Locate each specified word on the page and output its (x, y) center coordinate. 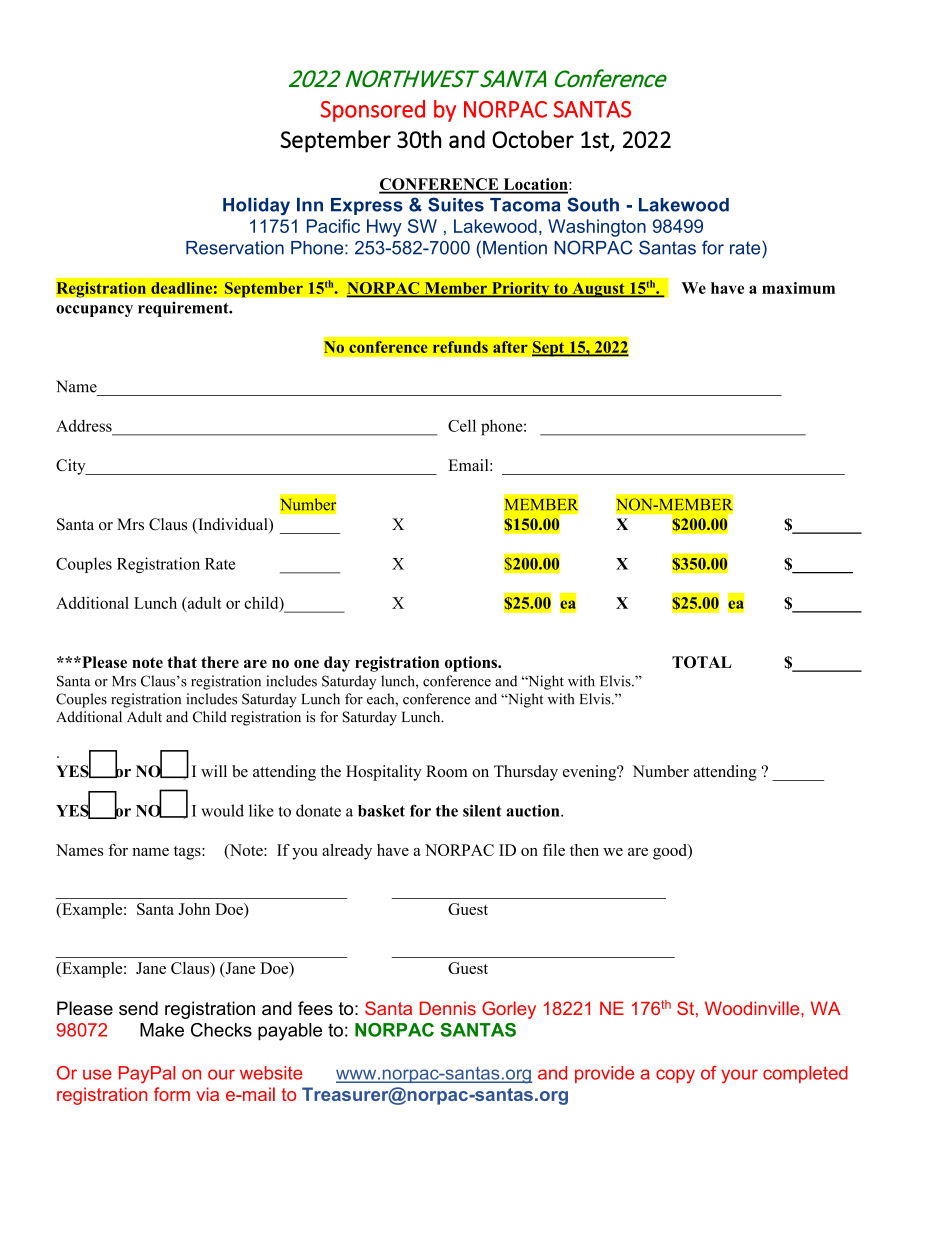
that (182, 662)
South (593, 204)
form (172, 1094)
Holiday (256, 206)
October (533, 139)
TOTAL (702, 662)
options (472, 664)
